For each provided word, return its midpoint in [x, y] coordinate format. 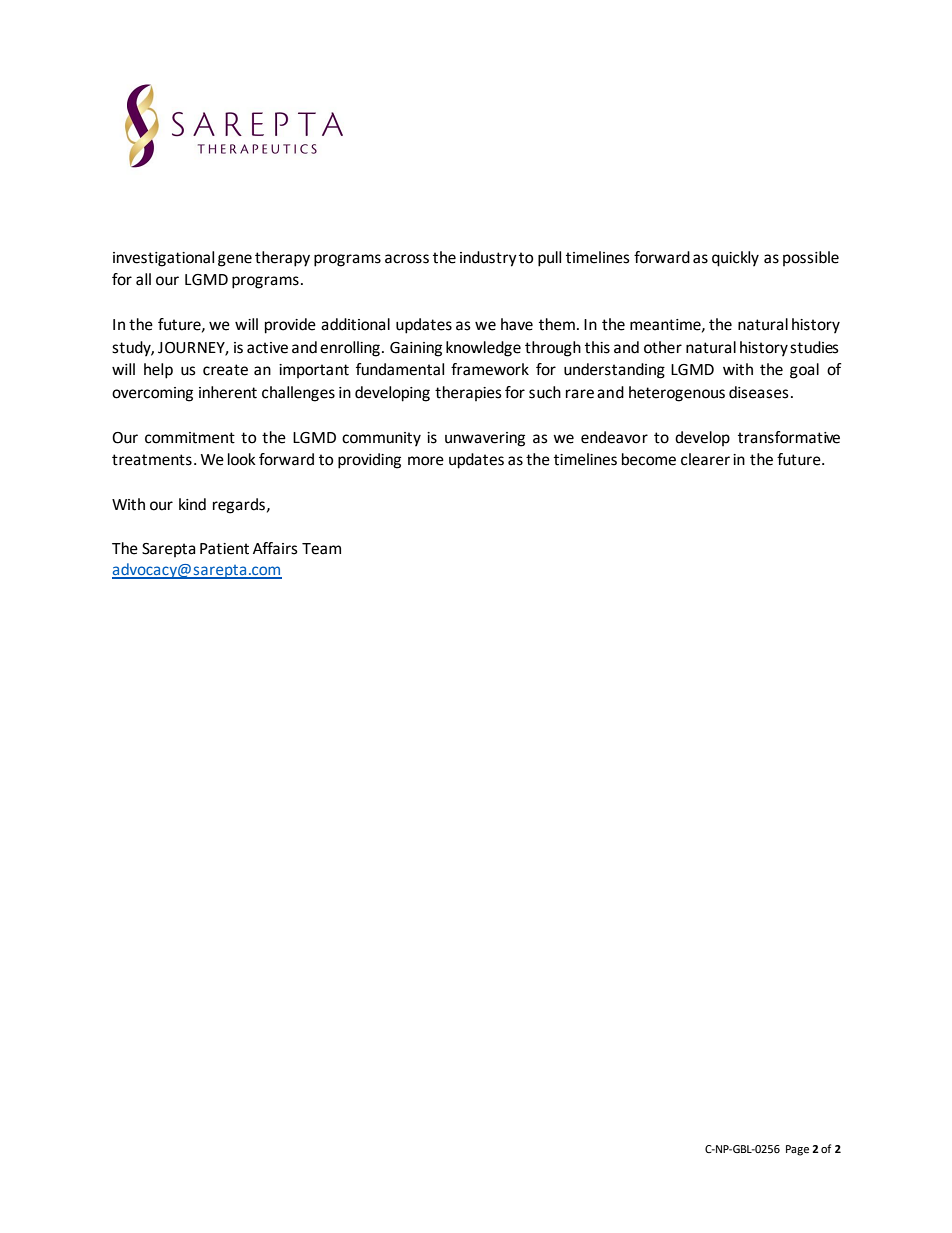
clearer [705, 459]
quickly [735, 259]
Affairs [275, 548]
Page [797, 1150]
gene [235, 260]
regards [239, 506]
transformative [789, 437]
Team [321, 549]
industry [488, 259]
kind [192, 504]
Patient [224, 549]
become [649, 459]
